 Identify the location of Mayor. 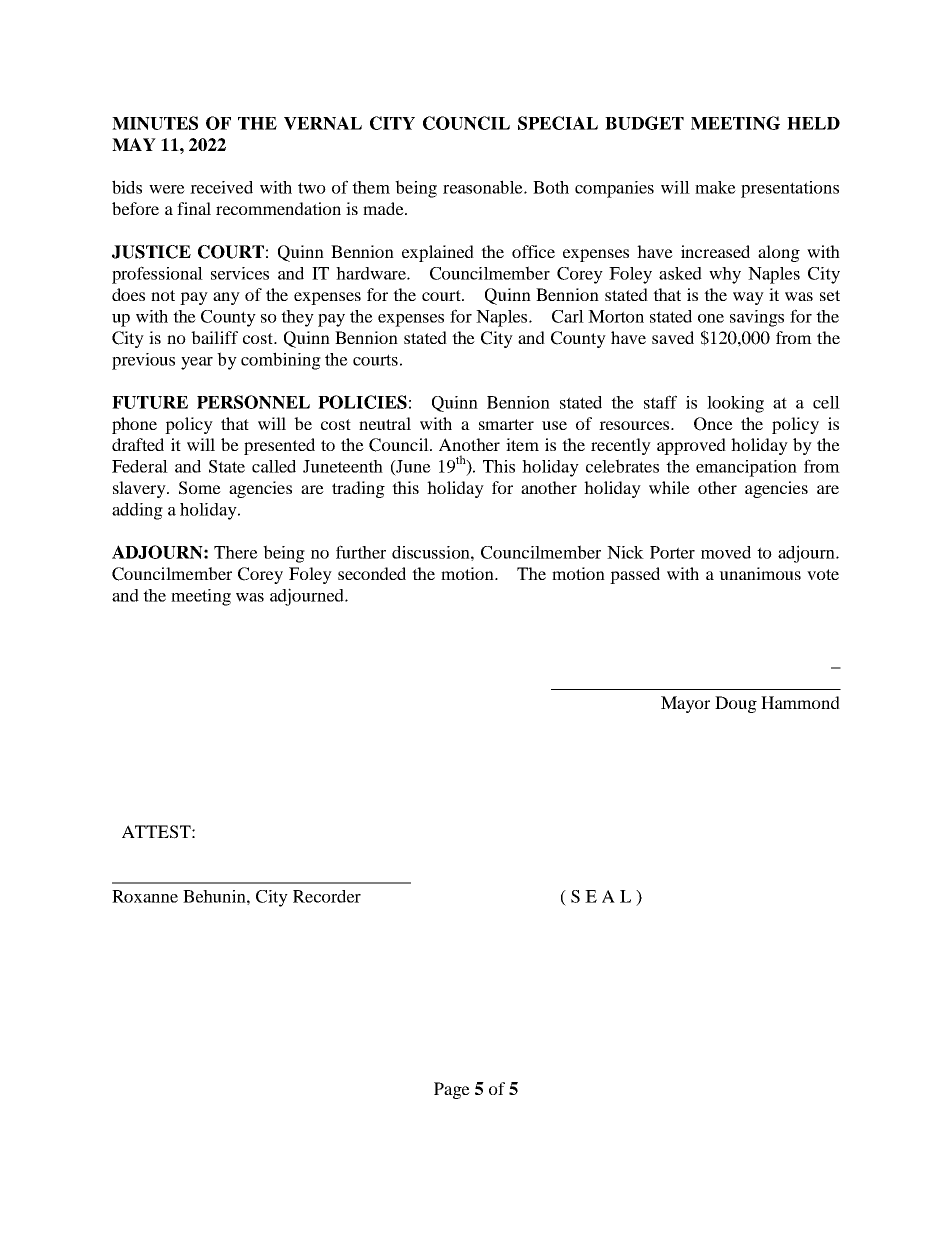
(685, 704).
